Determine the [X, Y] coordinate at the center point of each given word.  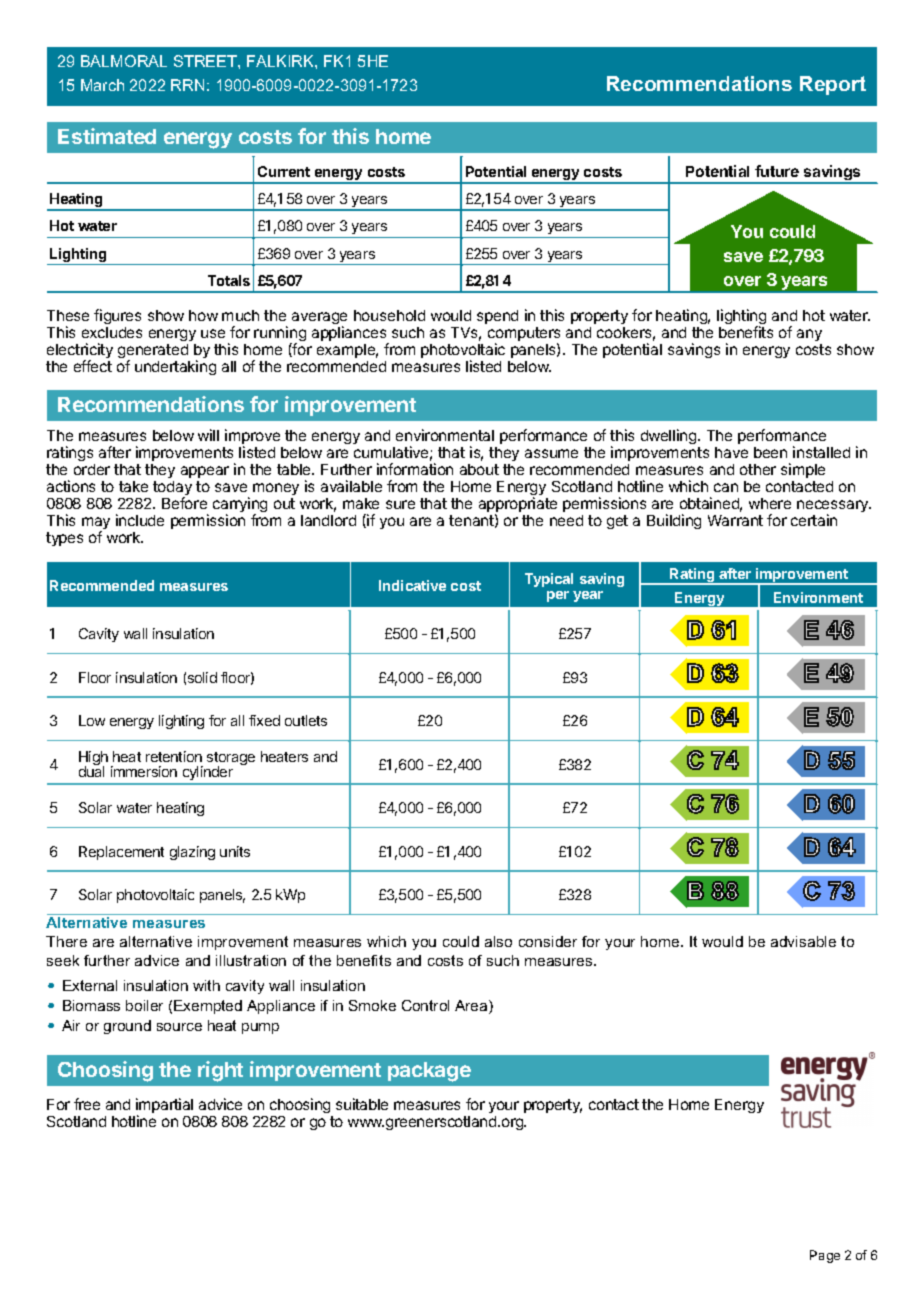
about [479, 469]
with [206, 985]
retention [174, 756]
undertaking [175, 367]
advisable [803, 941]
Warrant [735, 520]
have [731, 452]
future [777, 171]
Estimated [107, 136]
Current [284, 171]
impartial [164, 1107]
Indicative [412, 585]
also [498, 941]
